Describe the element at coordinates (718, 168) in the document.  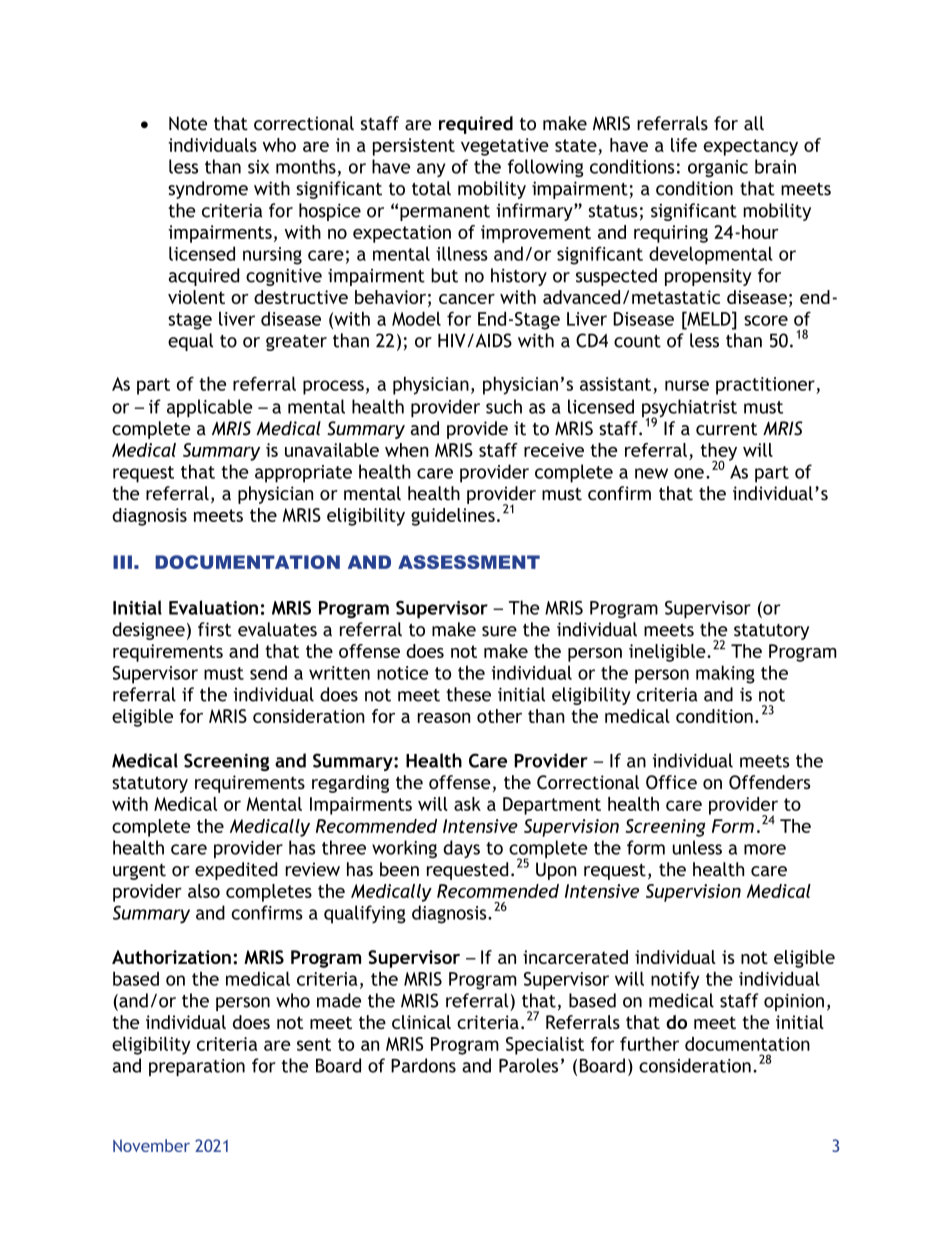
I see `organic` at that location.
